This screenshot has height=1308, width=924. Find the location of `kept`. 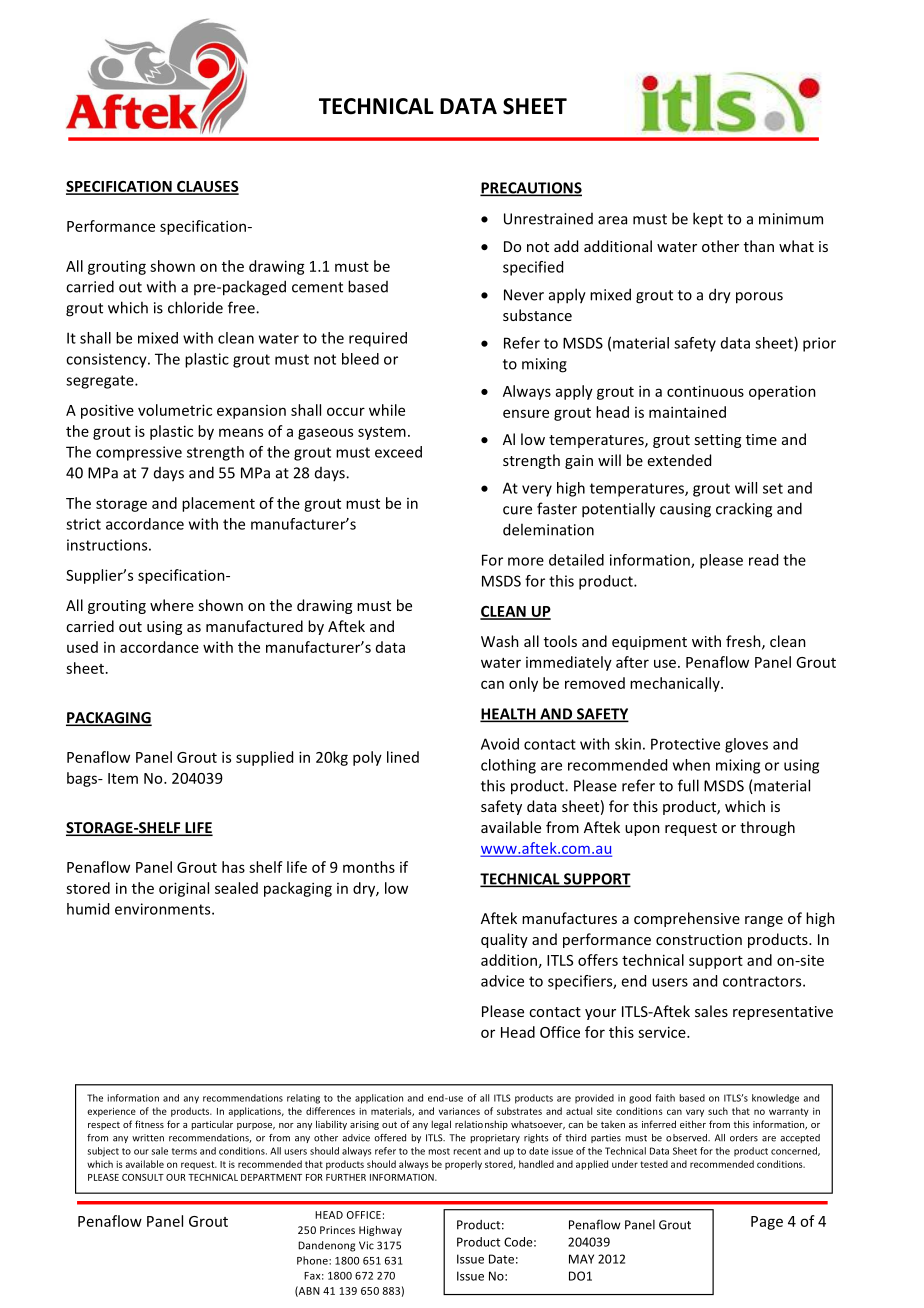

kept is located at coordinates (708, 220).
